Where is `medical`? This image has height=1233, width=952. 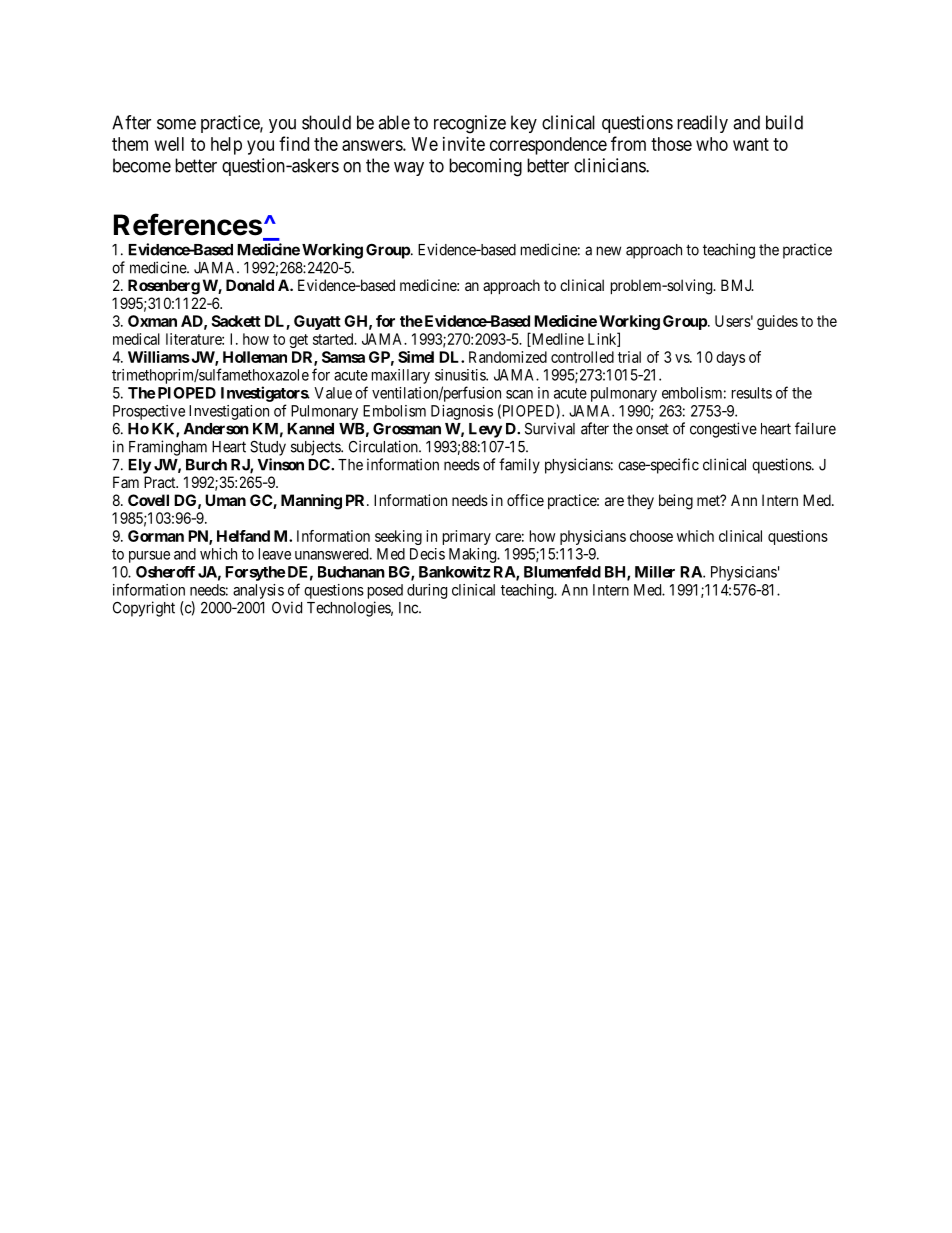
medical is located at coordinates (136, 339).
